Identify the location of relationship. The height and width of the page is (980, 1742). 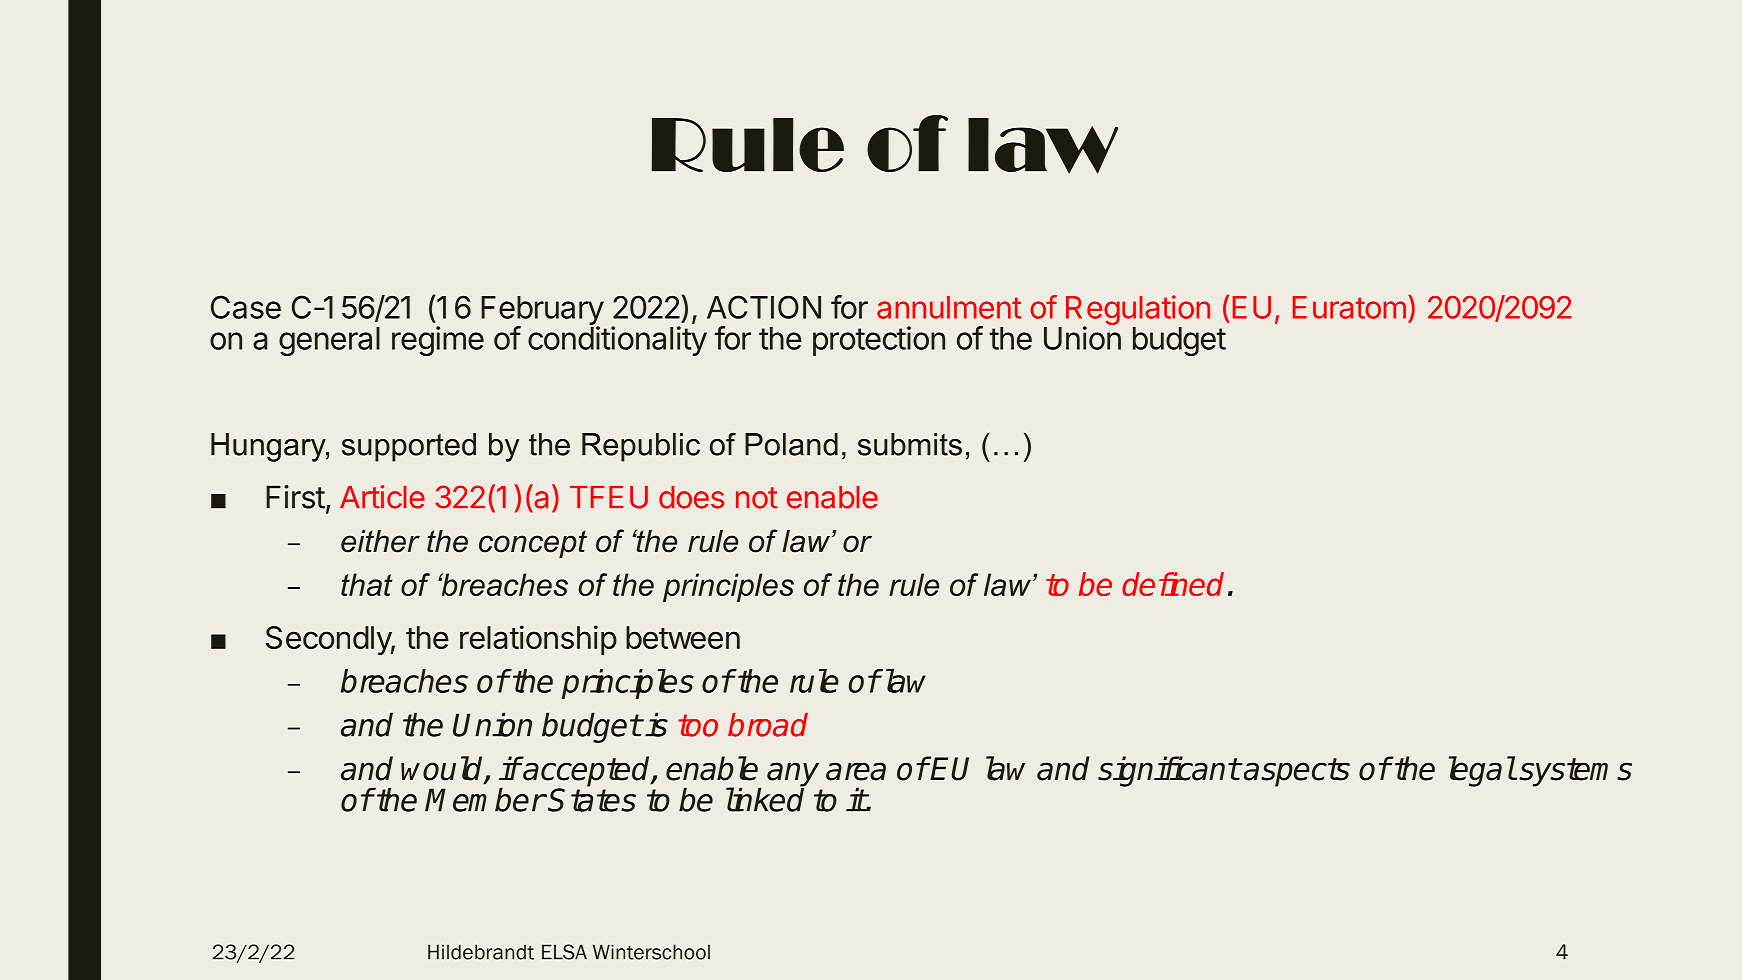
(538, 640).
